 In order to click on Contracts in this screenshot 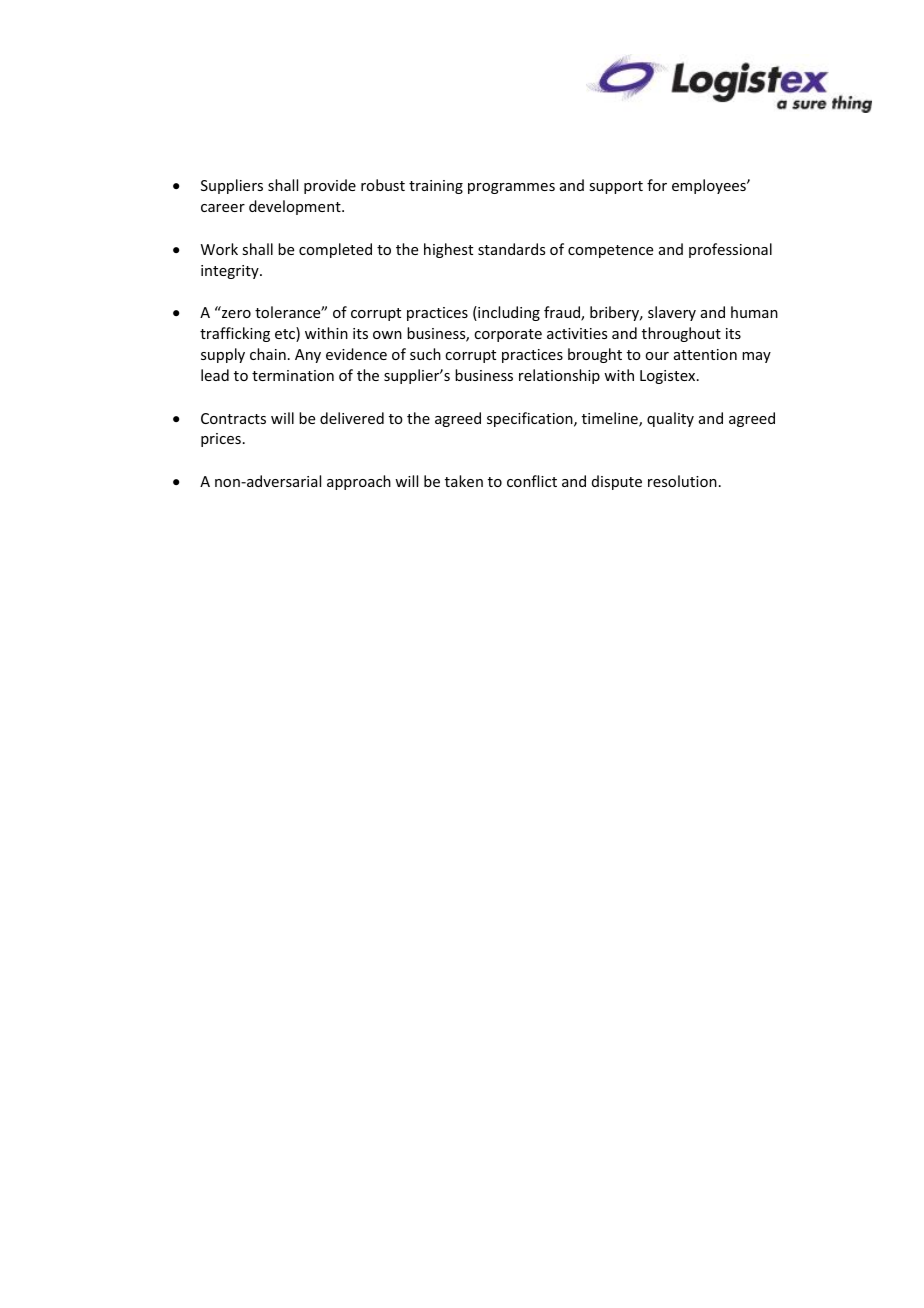, I will do `click(233, 418)`.
